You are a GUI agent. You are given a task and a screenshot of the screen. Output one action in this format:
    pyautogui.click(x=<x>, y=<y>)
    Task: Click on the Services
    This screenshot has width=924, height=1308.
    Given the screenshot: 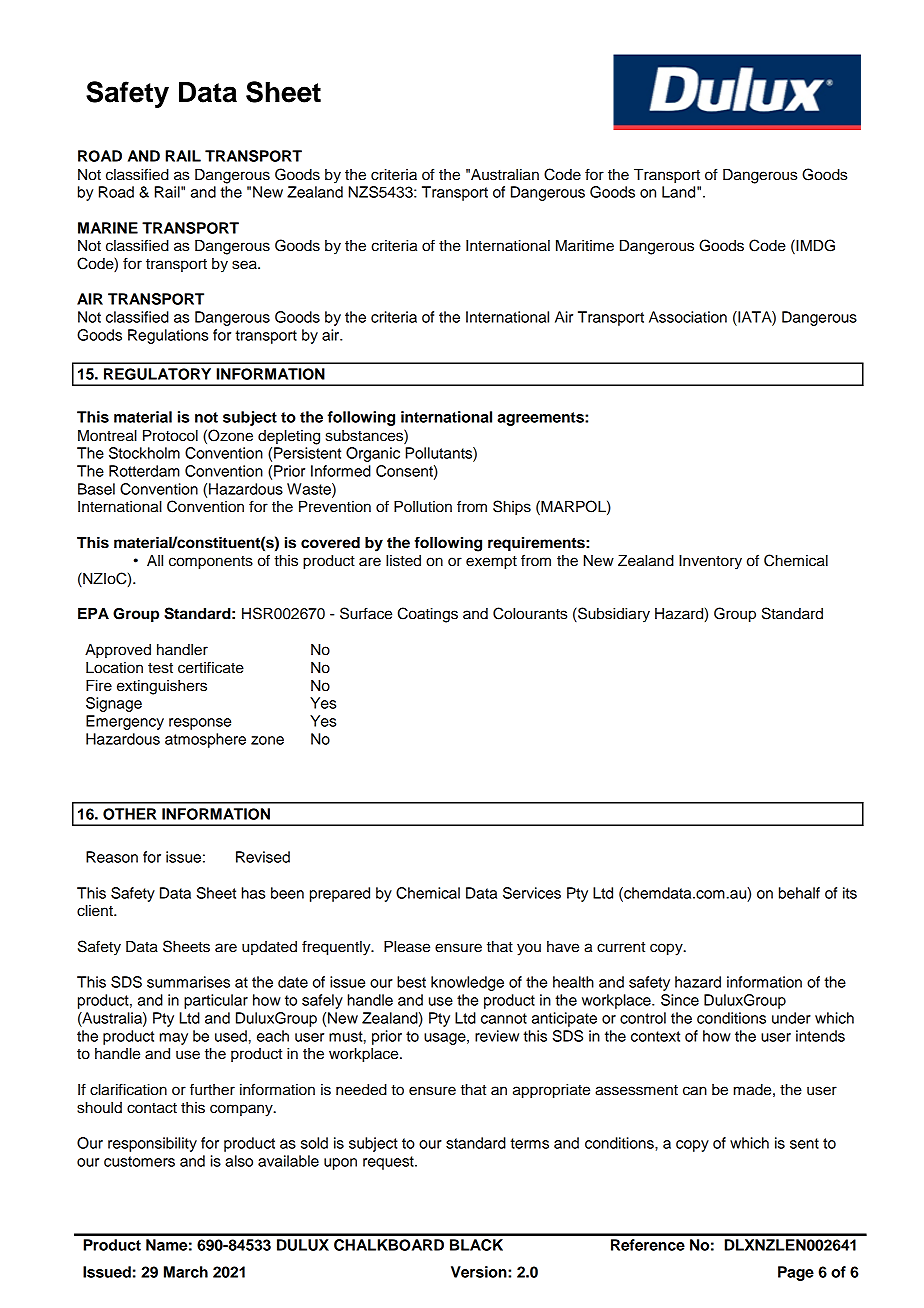 What is the action you would take?
    pyautogui.click(x=532, y=893)
